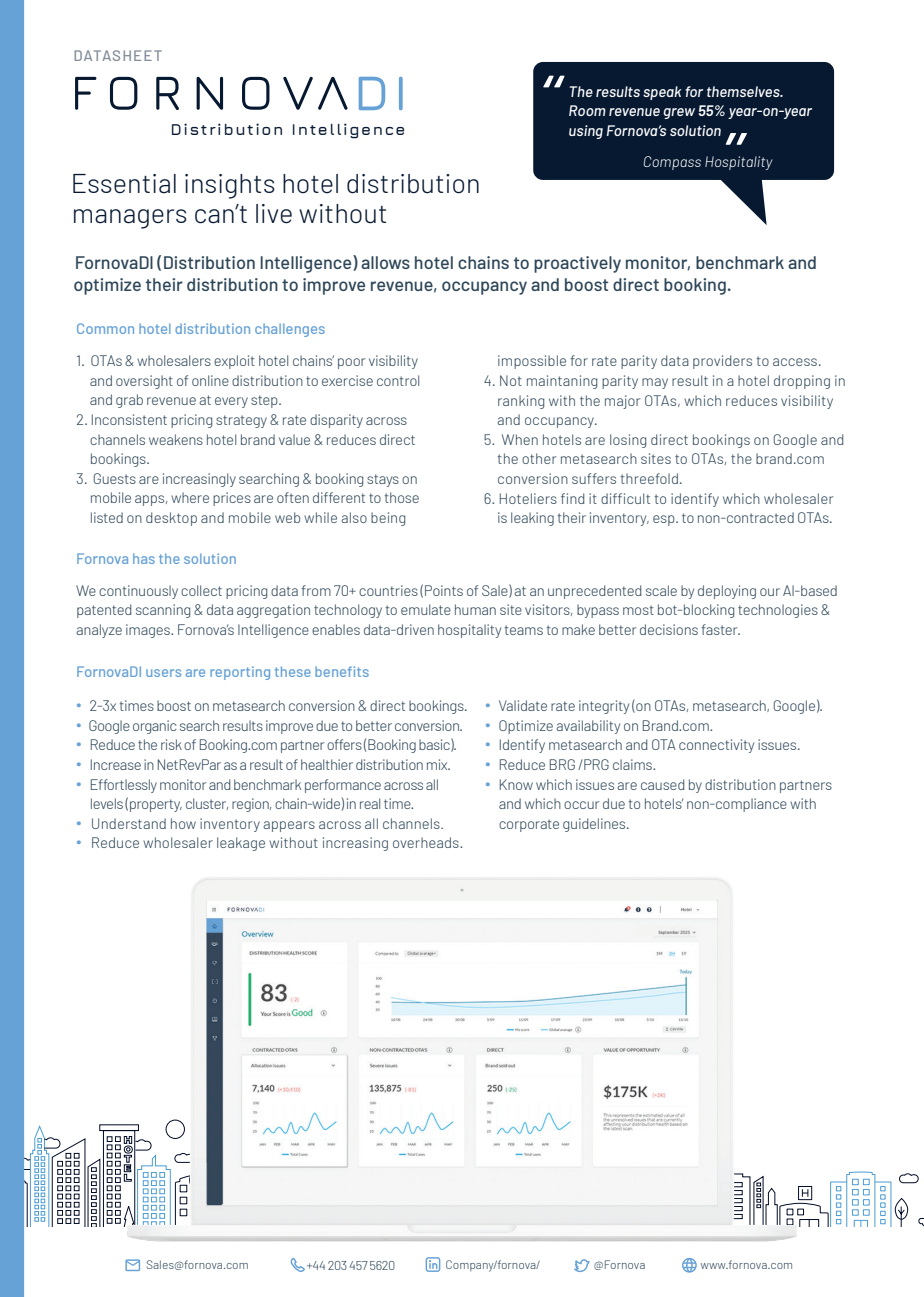 This screenshot has height=1297, width=924. Describe the element at coordinates (230, 186) in the screenshot. I see `insights` at that location.
